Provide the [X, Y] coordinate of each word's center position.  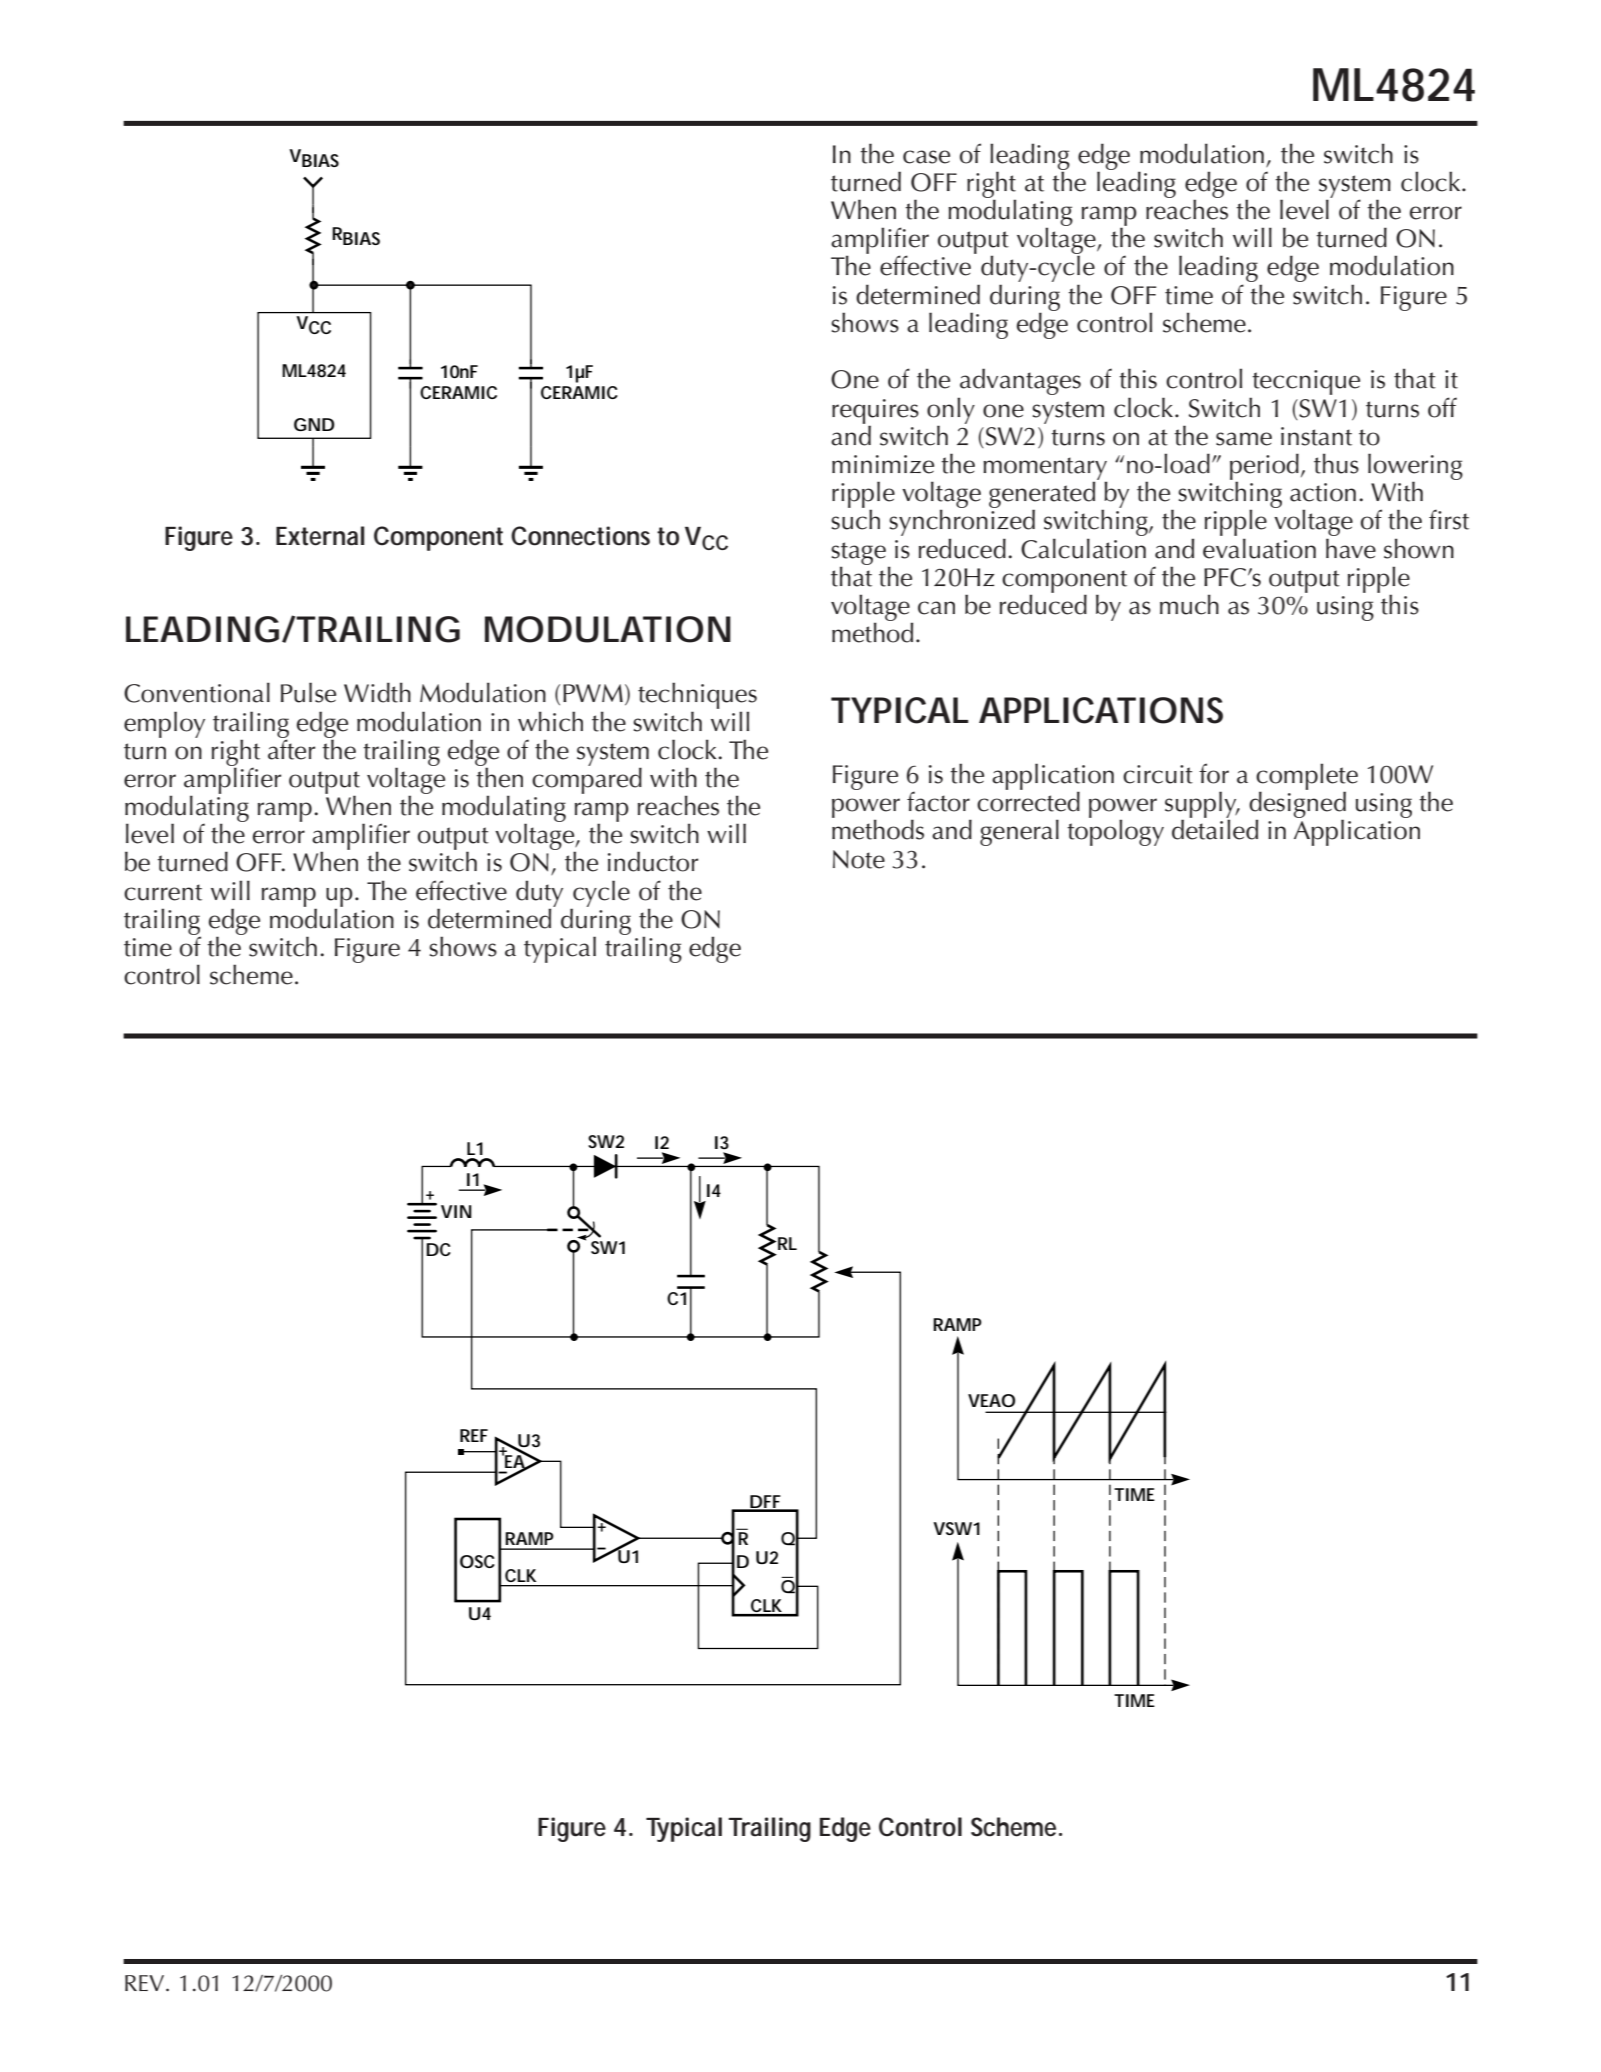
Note [859, 859]
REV [144, 1983]
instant [1316, 436]
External [320, 536]
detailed [1215, 829]
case [926, 157]
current [163, 892]
